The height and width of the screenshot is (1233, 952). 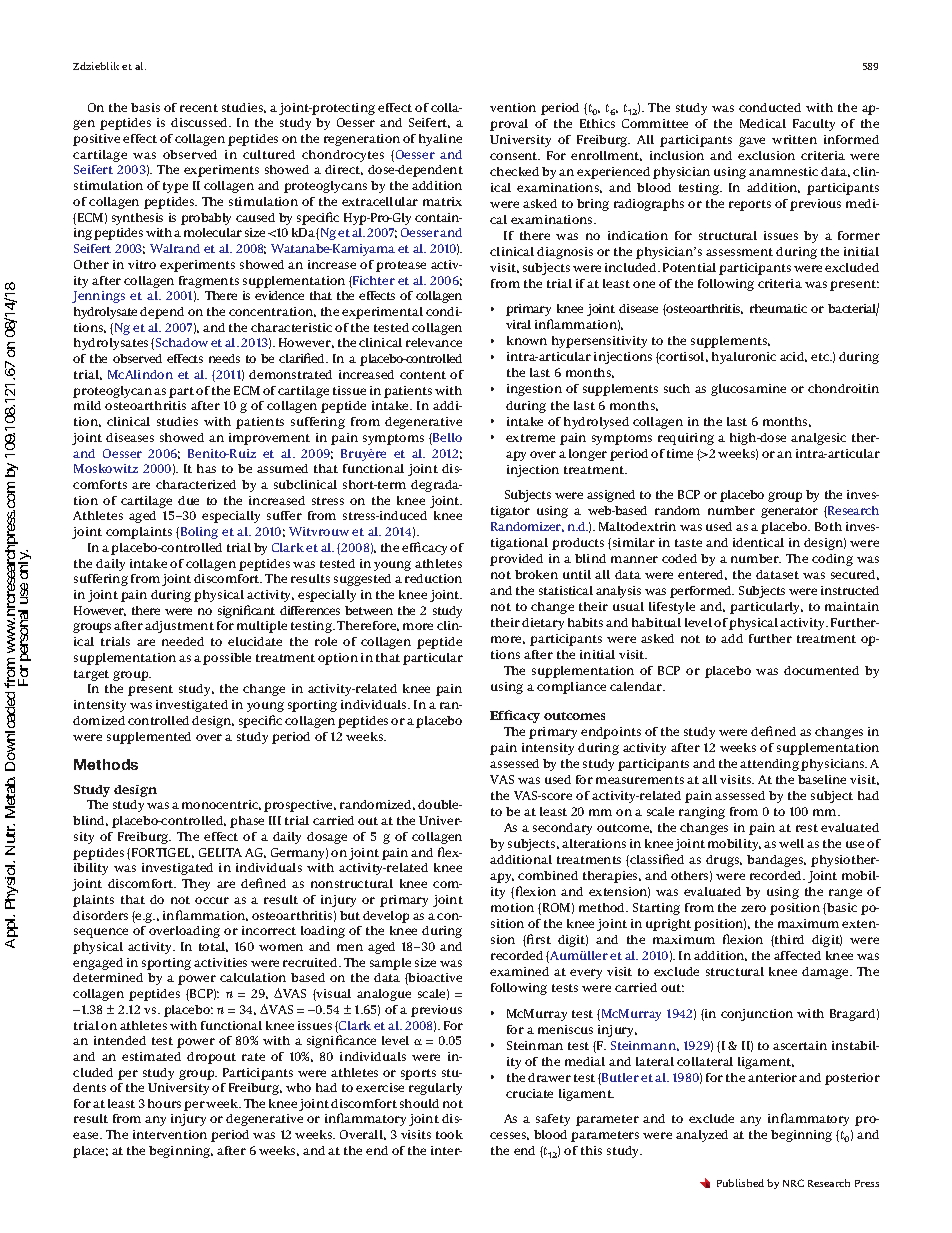 What do you see at coordinates (164, 1103) in the screenshot?
I see `hours` at bounding box center [164, 1103].
